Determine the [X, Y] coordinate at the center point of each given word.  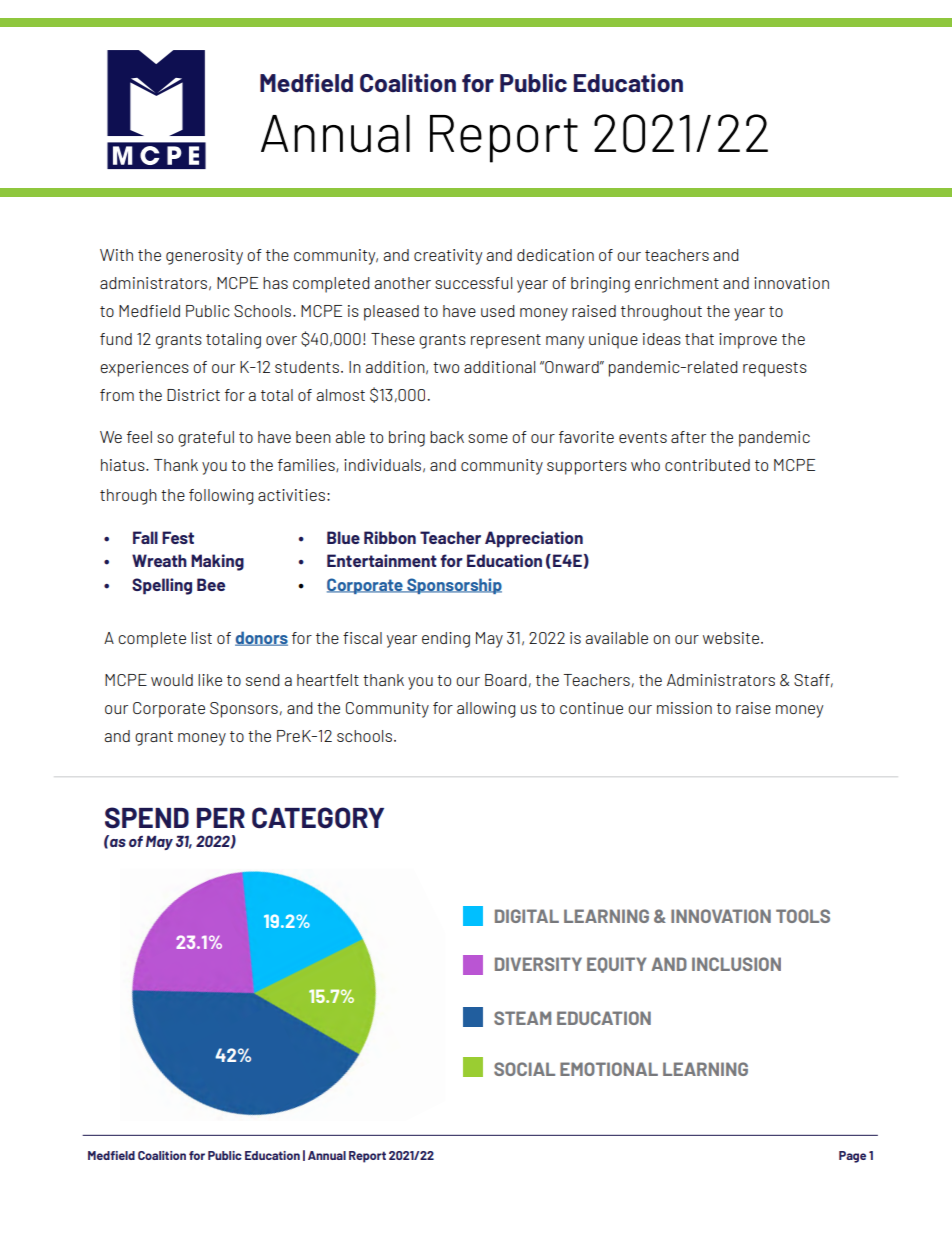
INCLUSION [736, 964]
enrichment [677, 283]
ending [446, 640]
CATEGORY [318, 818]
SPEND [147, 818]
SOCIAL [524, 1069]
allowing [486, 710]
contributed [707, 465]
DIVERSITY [538, 964]
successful [473, 283]
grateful [206, 439]
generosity [204, 257]
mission [684, 708]
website [731, 638]
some [488, 438]
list [201, 638]
